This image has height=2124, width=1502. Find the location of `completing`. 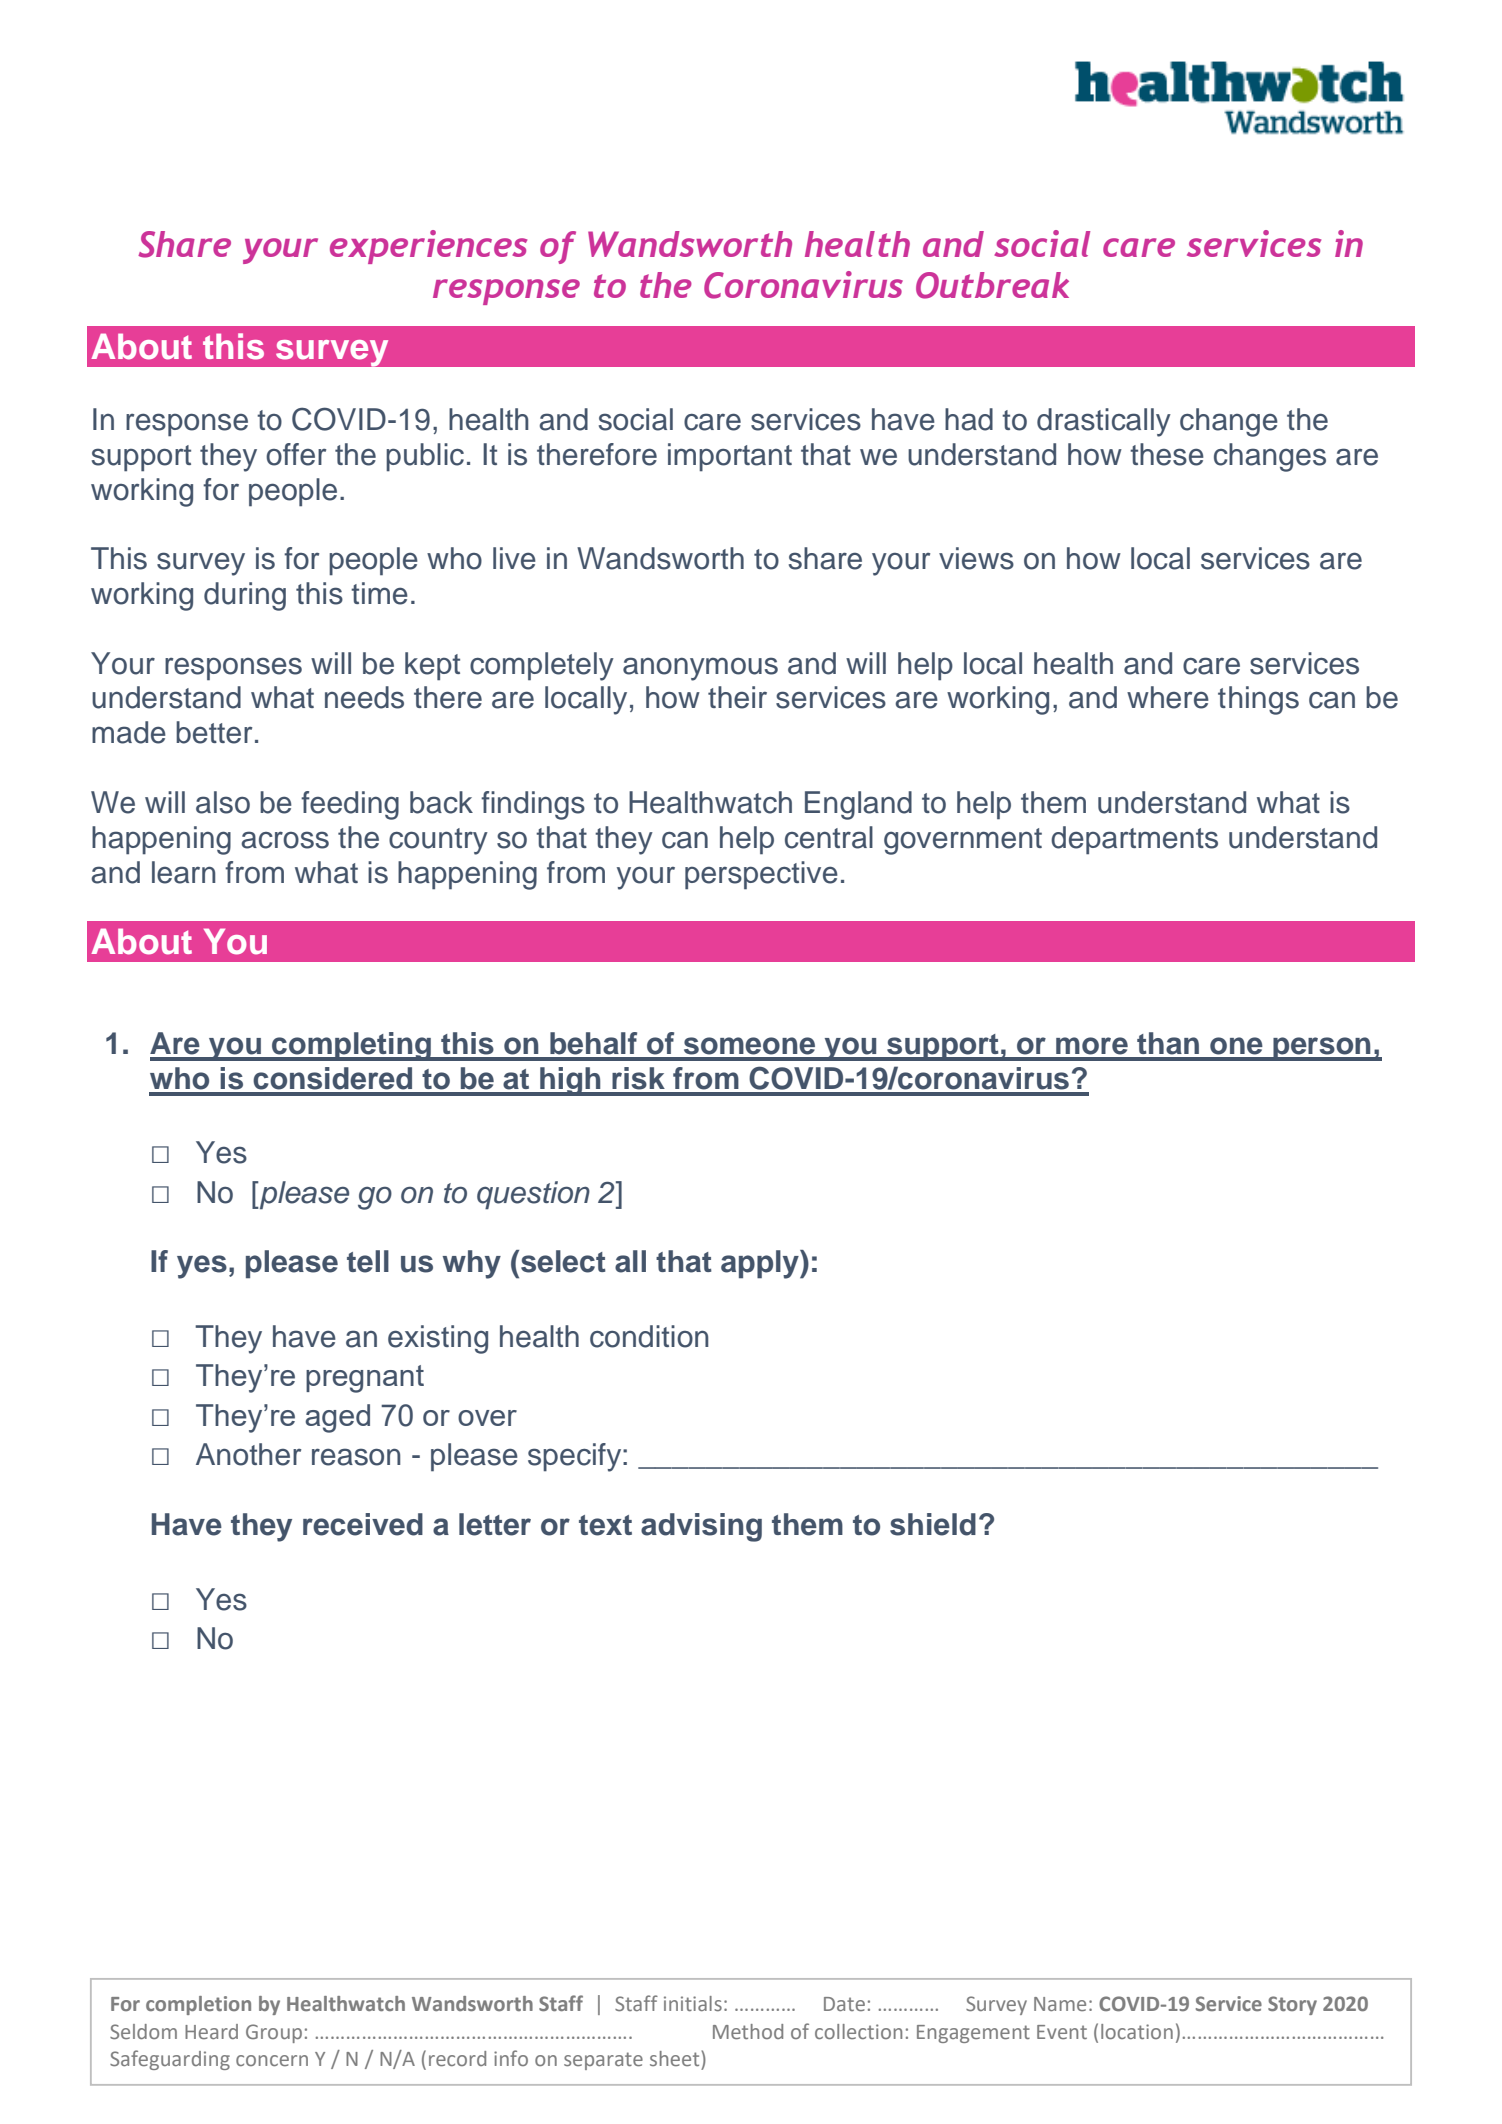

completing is located at coordinates (351, 1046).
